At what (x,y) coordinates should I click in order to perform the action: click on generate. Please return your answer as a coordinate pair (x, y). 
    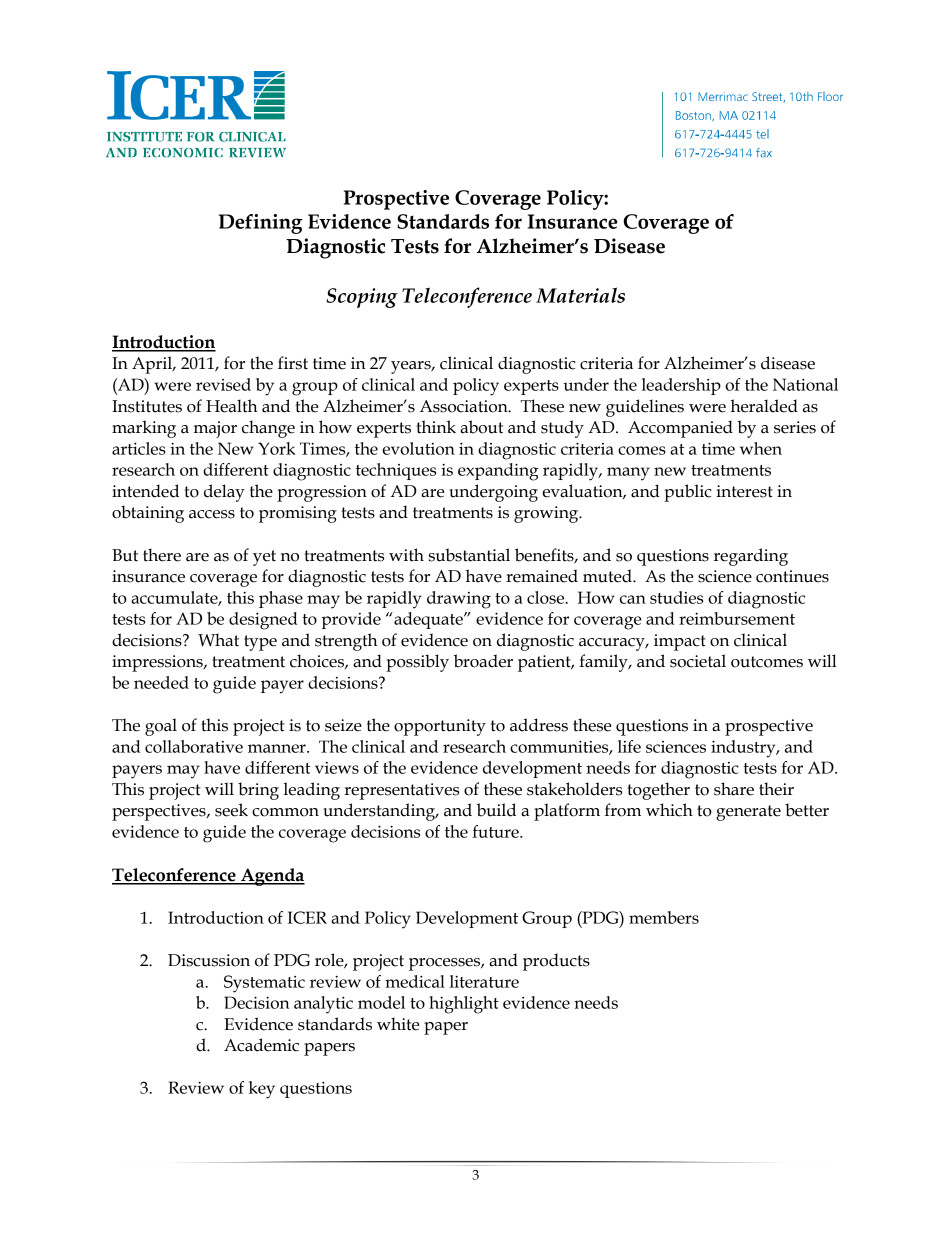
    Looking at the image, I should click on (748, 813).
